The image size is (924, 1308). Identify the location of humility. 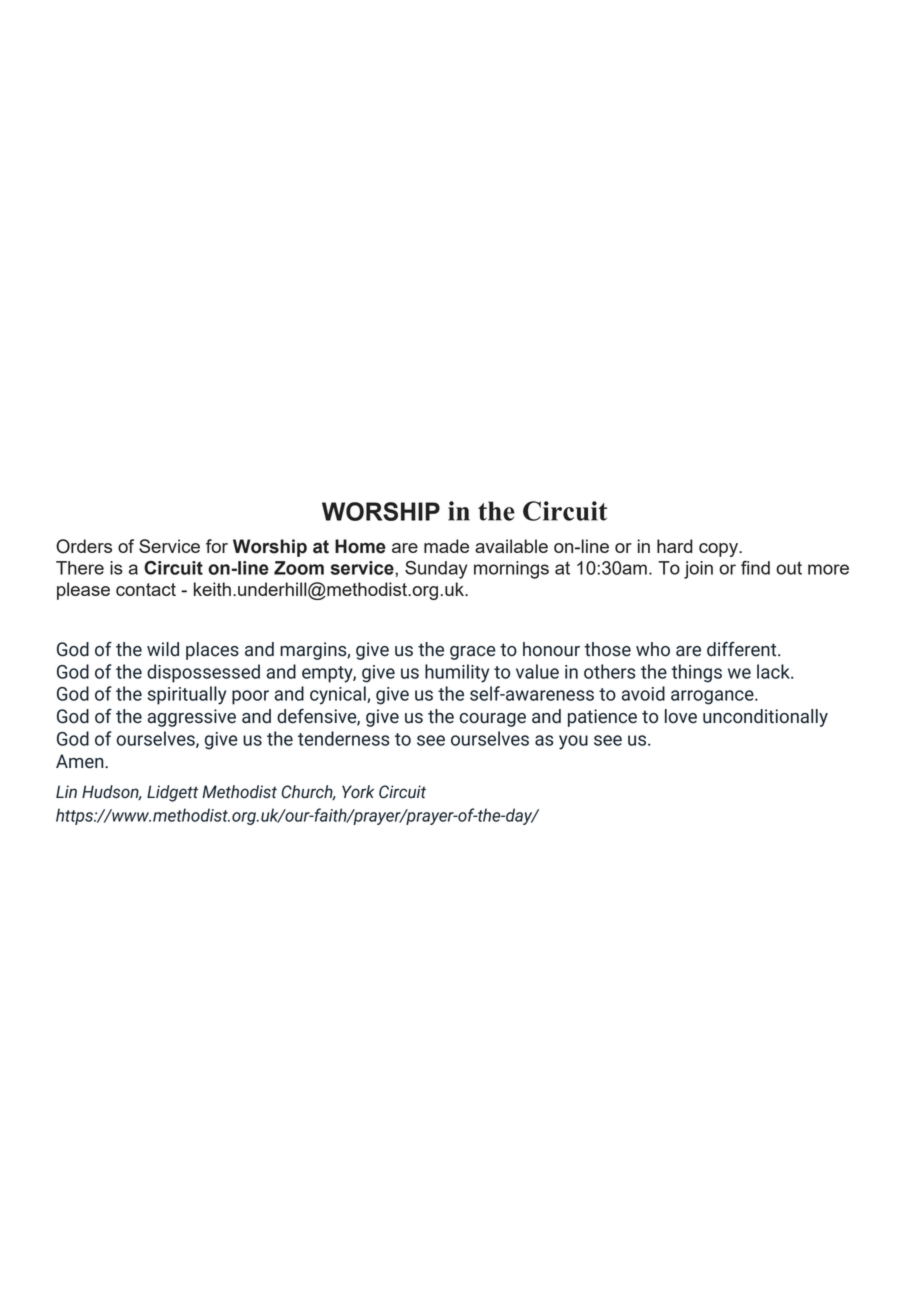
(457, 673).
